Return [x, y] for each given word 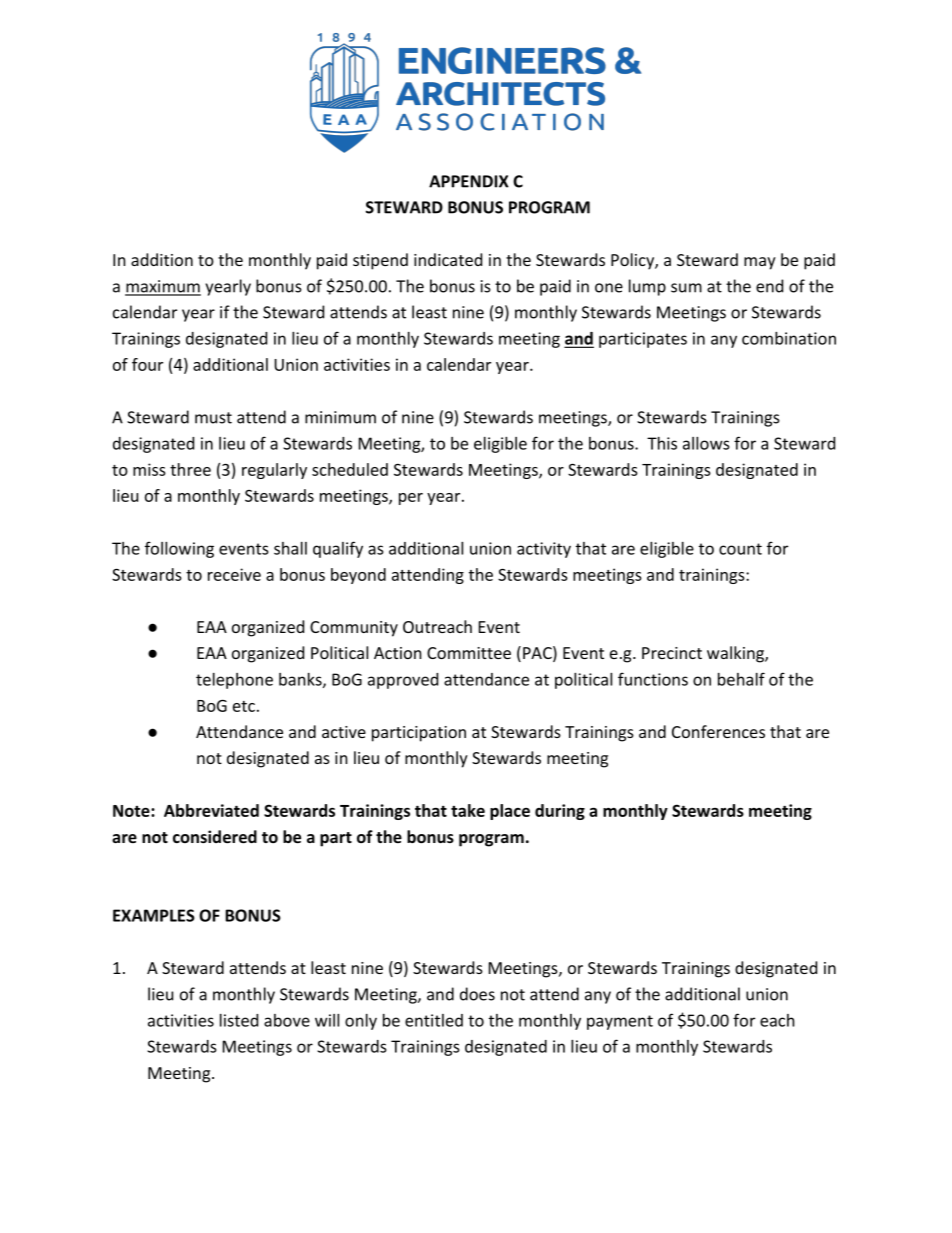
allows [706, 443]
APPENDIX [469, 181]
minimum [340, 417]
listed [239, 1020]
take [468, 810]
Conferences [718, 731]
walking [736, 654]
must [213, 418]
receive [234, 574]
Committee [469, 653]
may [760, 263]
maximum [163, 287]
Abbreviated [211, 810]
